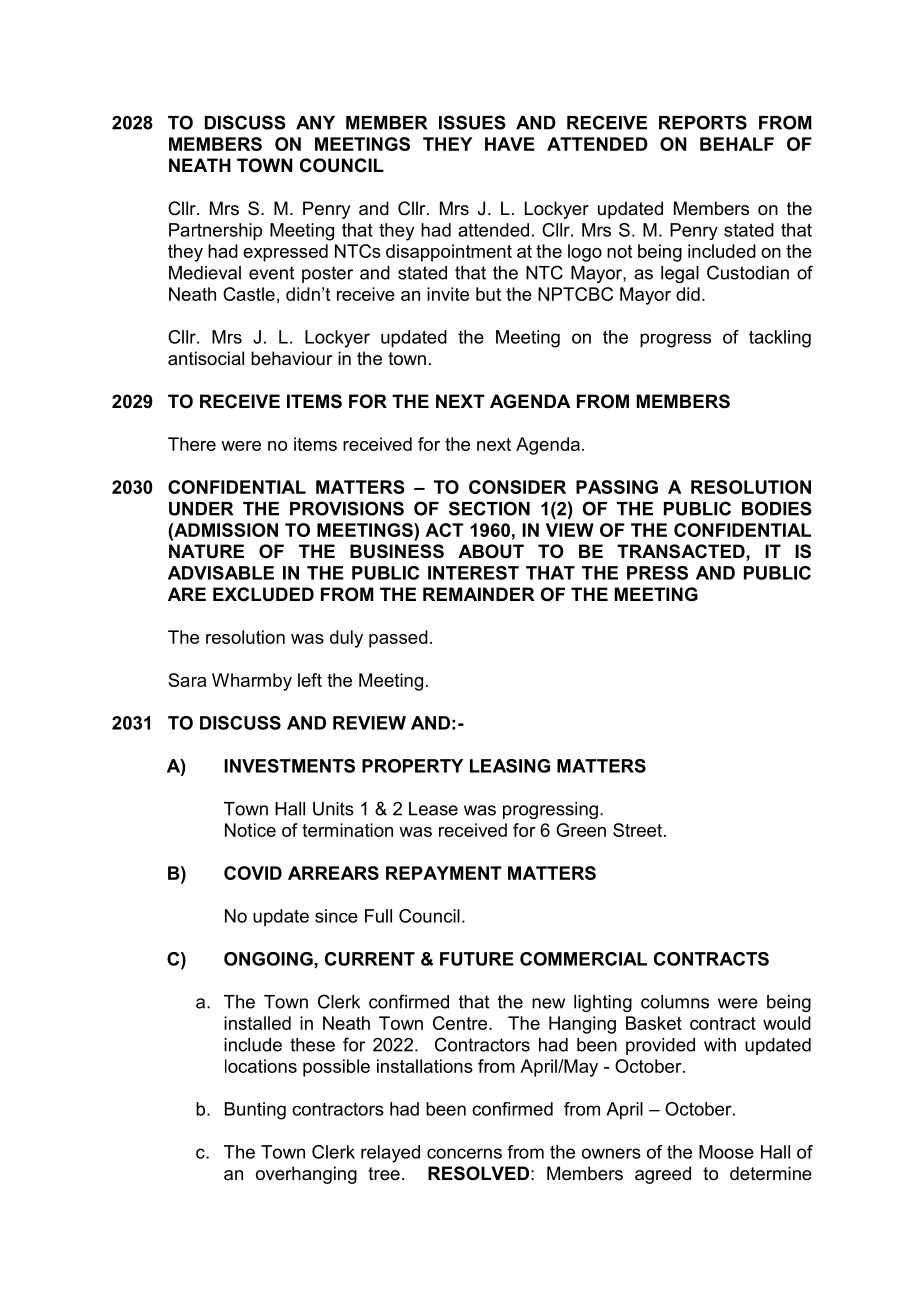 The image size is (924, 1308). I want to click on tackling, so click(780, 339).
